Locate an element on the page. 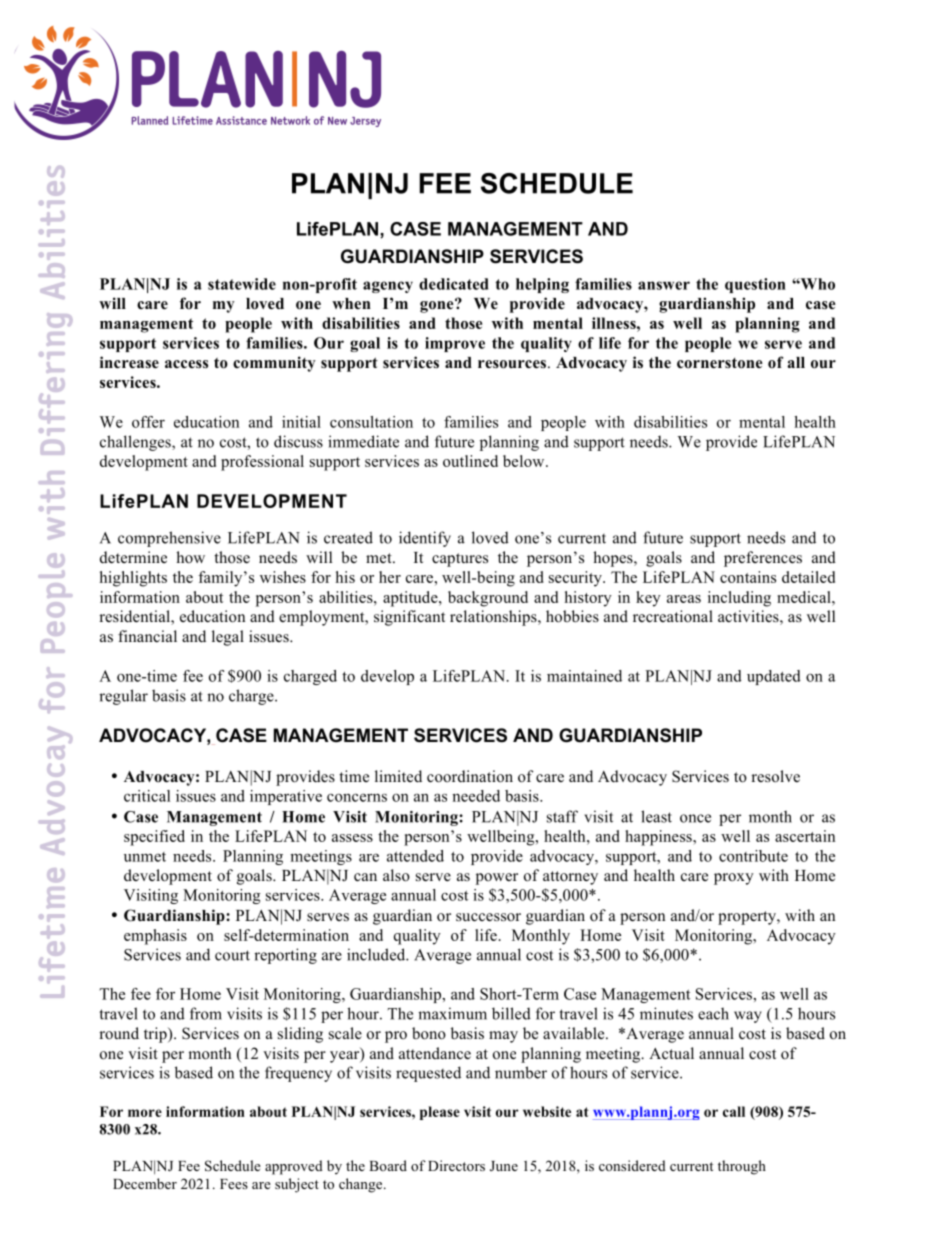 This page has width=952, height=1233. relationships is located at coordinates (494, 618).
